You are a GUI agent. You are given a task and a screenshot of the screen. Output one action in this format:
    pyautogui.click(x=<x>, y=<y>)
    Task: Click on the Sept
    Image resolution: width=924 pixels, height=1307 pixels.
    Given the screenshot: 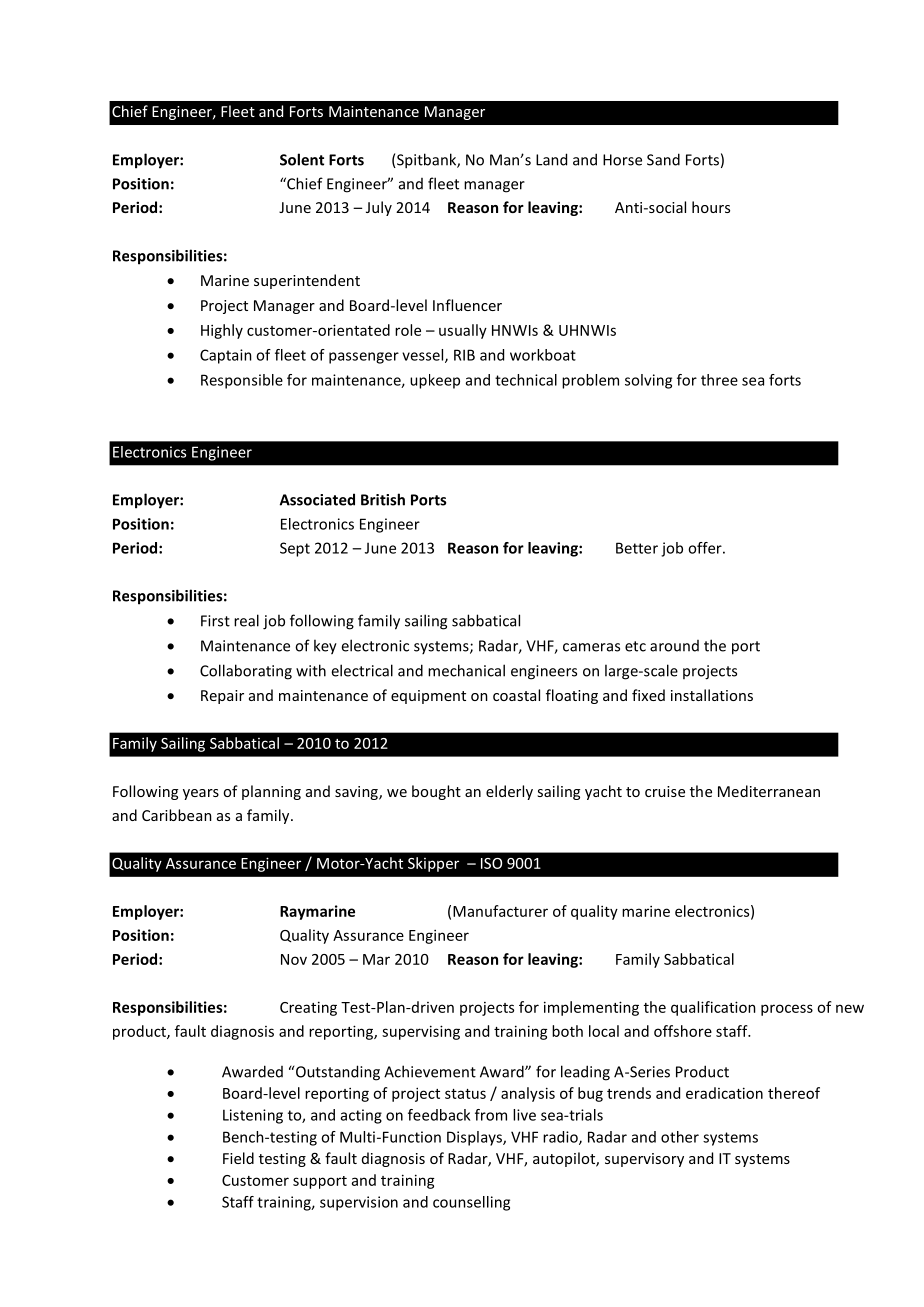 What is the action you would take?
    pyautogui.click(x=295, y=549)
